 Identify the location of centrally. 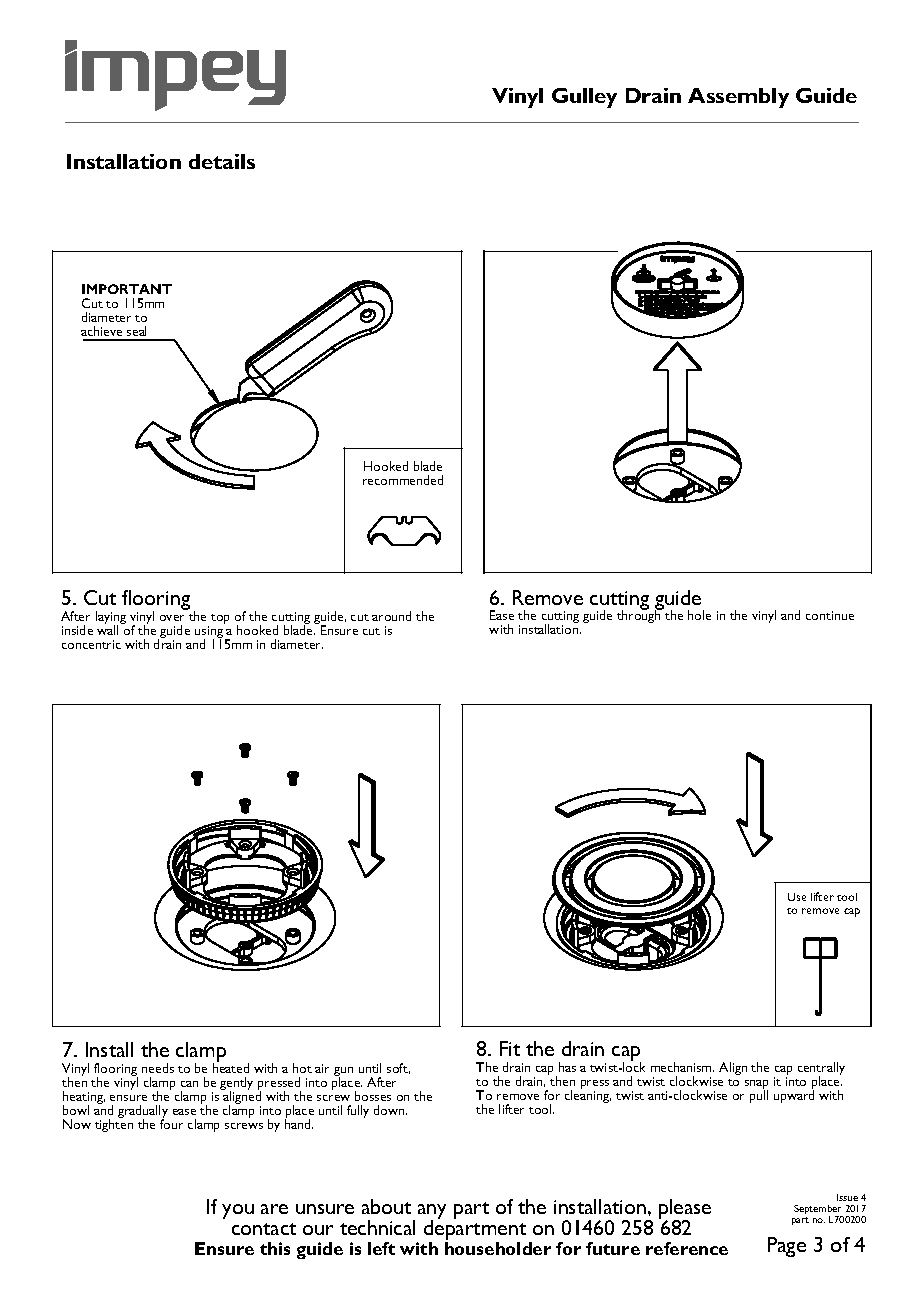
(821, 1070).
